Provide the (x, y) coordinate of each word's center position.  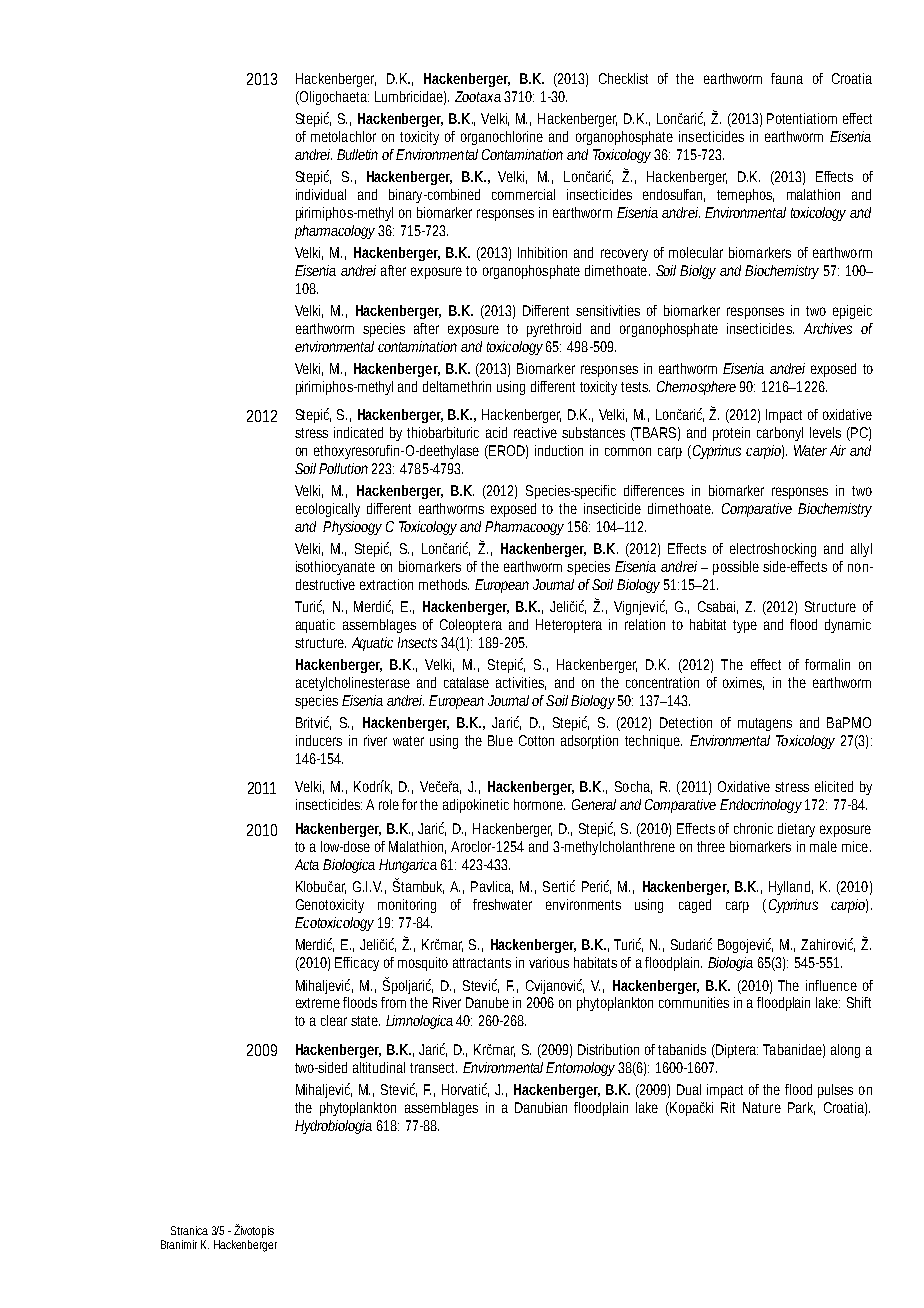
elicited (834, 786)
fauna (787, 78)
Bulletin (357, 154)
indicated (358, 432)
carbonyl (780, 434)
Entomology (580, 1069)
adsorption (589, 742)
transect (433, 1068)
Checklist (623, 78)
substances (593, 432)
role (389, 804)
